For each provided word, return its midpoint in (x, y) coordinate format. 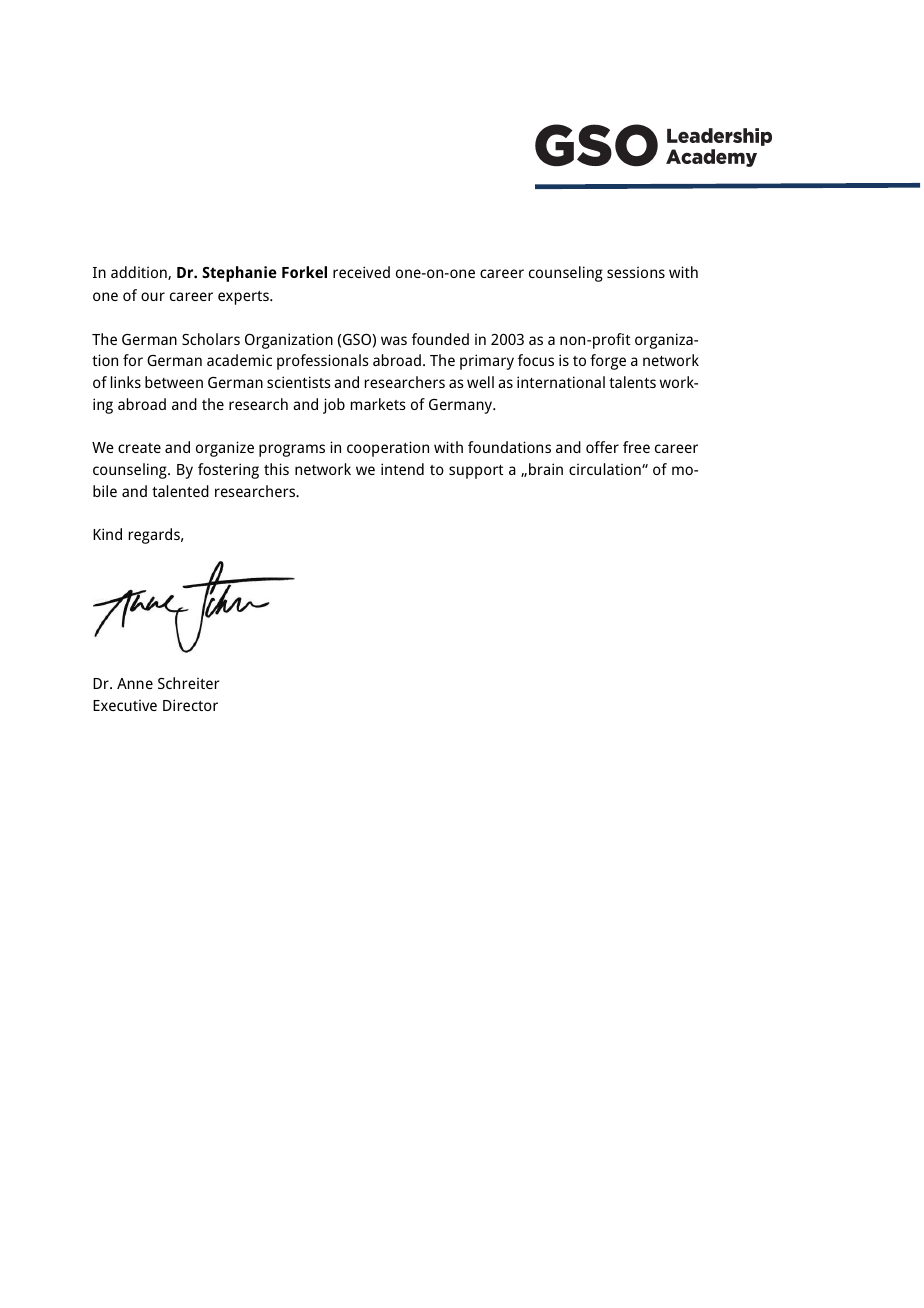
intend (402, 469)
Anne (135, 683)
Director (190, 705)
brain (546, 469)
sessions (636, 272)
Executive (125, 705)
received (361, 272)
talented (180, 491)
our (153, 296)
